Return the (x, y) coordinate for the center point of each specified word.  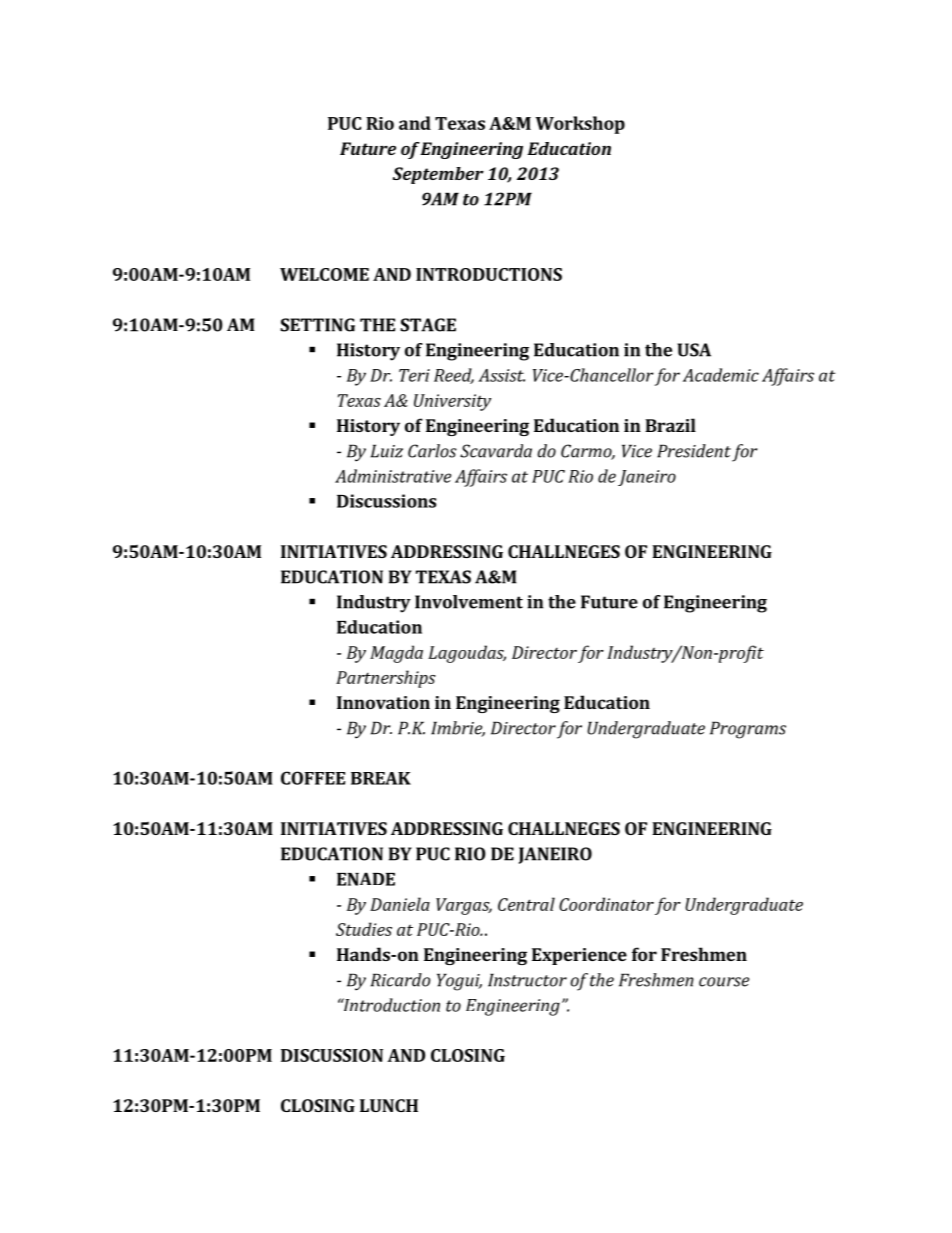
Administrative (393, 476)
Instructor (527, 980)
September (438, 175)
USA (694, 350)
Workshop (580, 125)
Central (526, 904)
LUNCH (389, 1105)
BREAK (381, 778)
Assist (501, 375)
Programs (748, 730)
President (694, 451)
